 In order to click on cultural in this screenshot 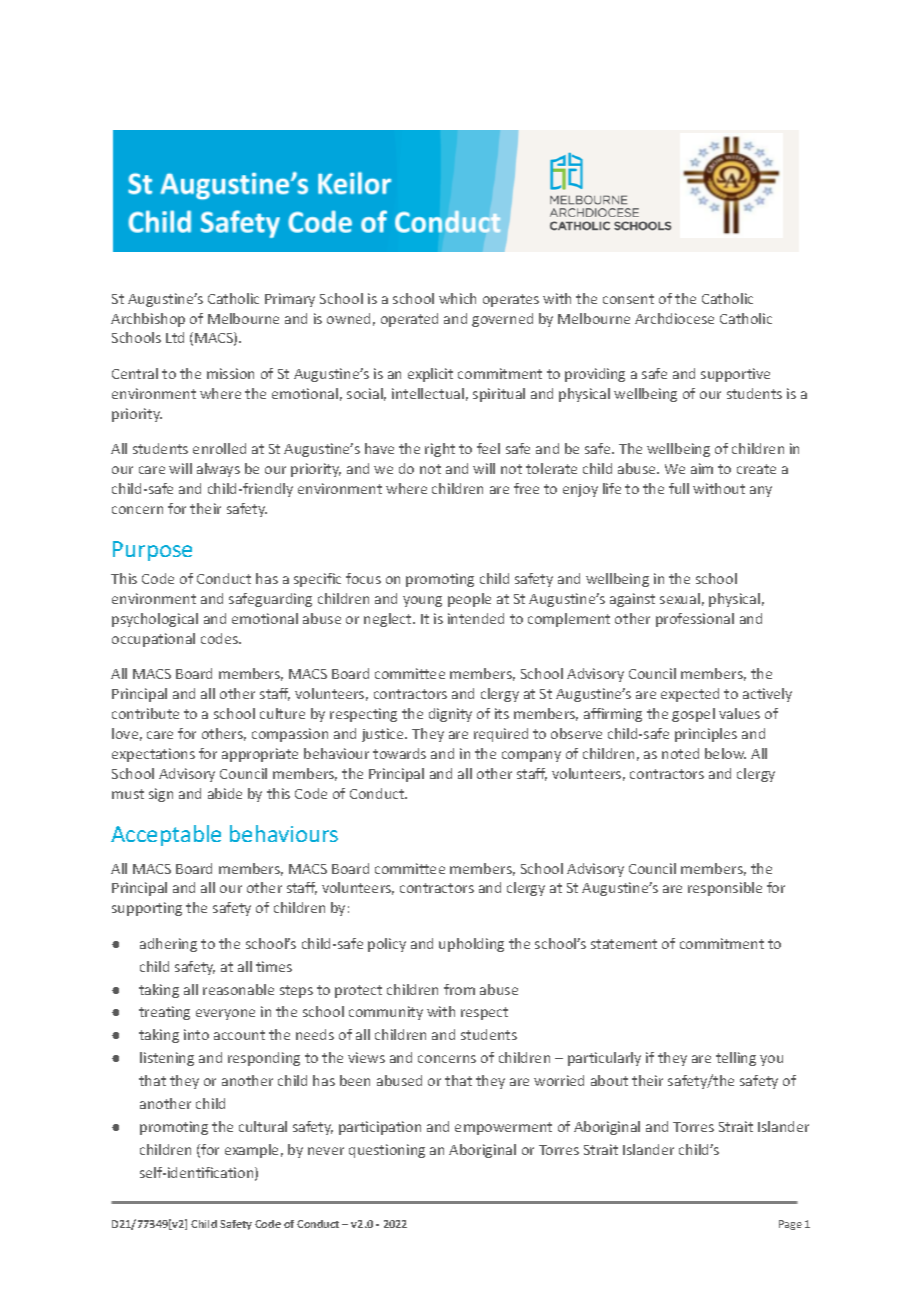, I will do `click(263, 1126)`.
